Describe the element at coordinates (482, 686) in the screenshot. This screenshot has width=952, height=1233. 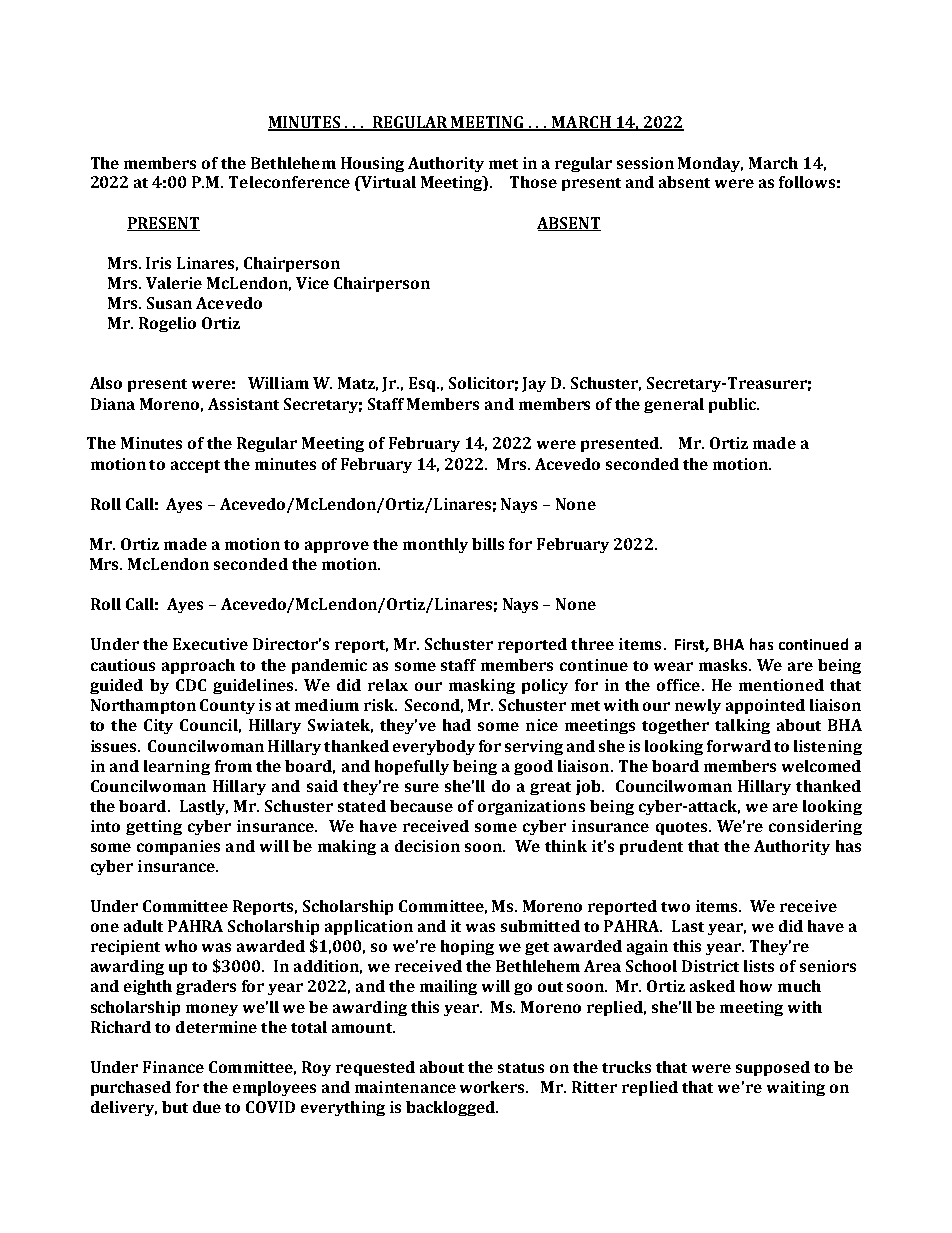
I see `masking` at that location.
